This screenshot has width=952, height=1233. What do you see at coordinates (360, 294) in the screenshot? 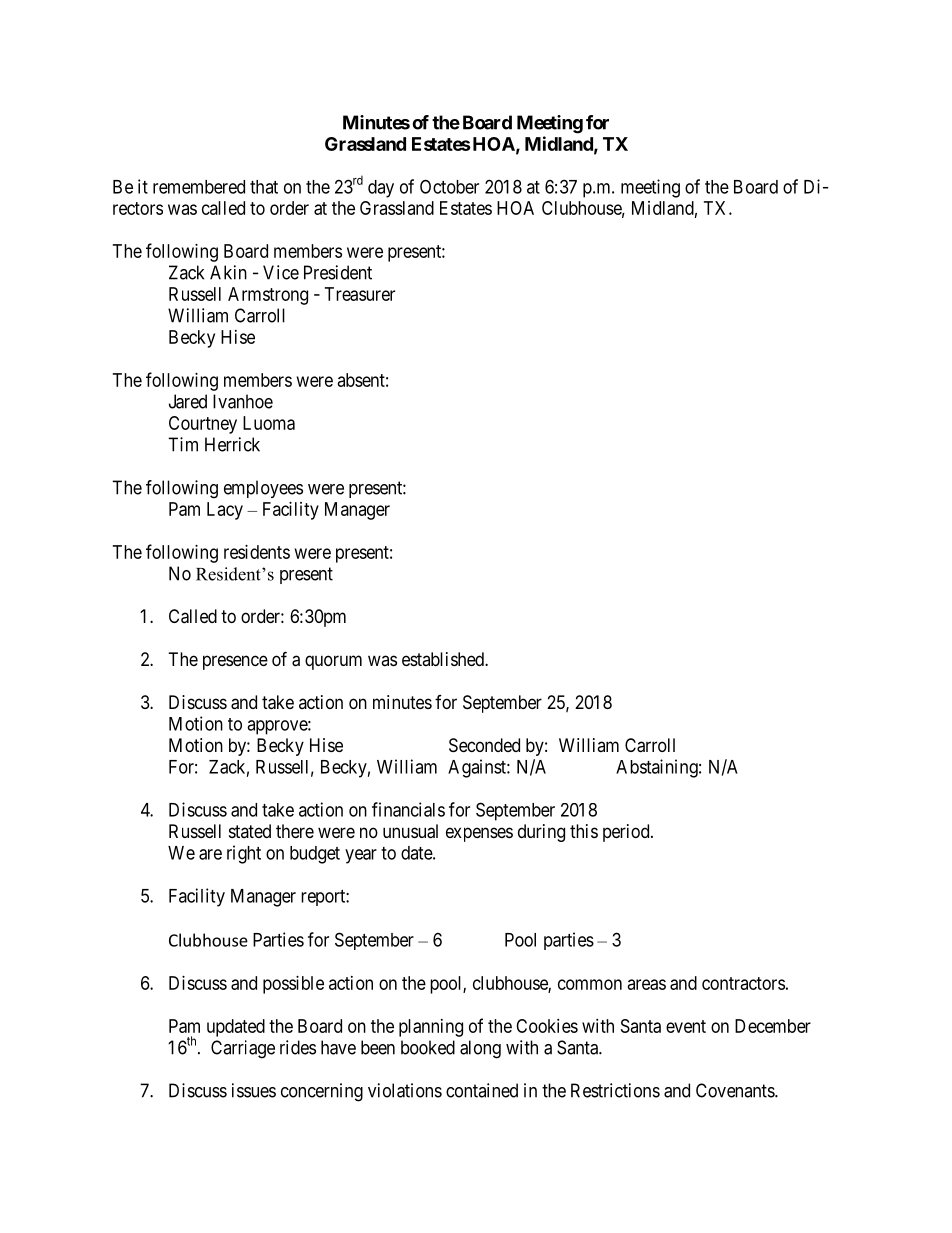
I see `Treasurer` at bounding box center [360, 294].
